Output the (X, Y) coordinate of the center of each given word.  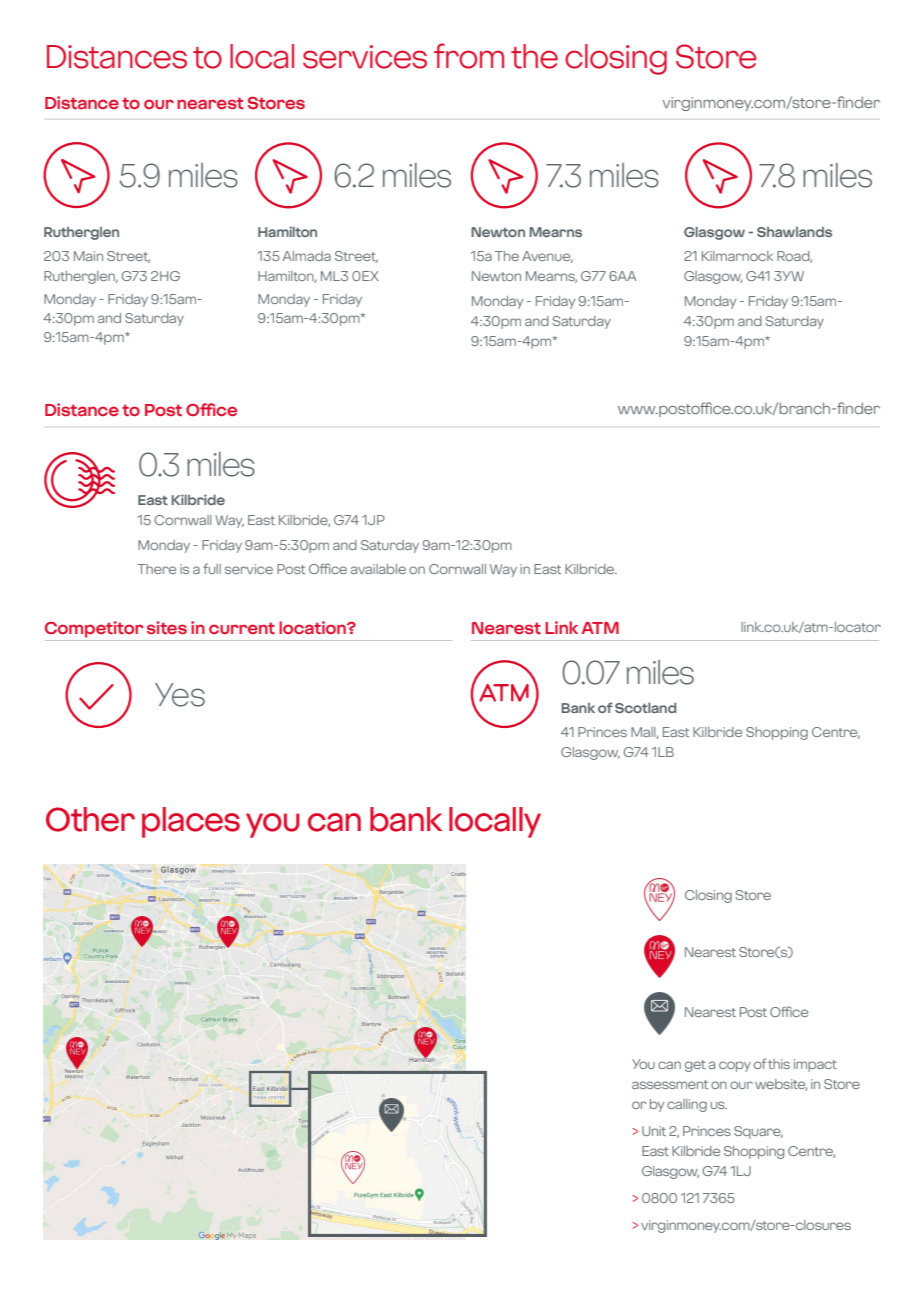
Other (90, 819)
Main (88, 256)
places (191, 822)
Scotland (645, 708)
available (378, 569)
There (156, 569)
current (242, 628)
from (469, 56)
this (779, 1064)
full (212, 568)
